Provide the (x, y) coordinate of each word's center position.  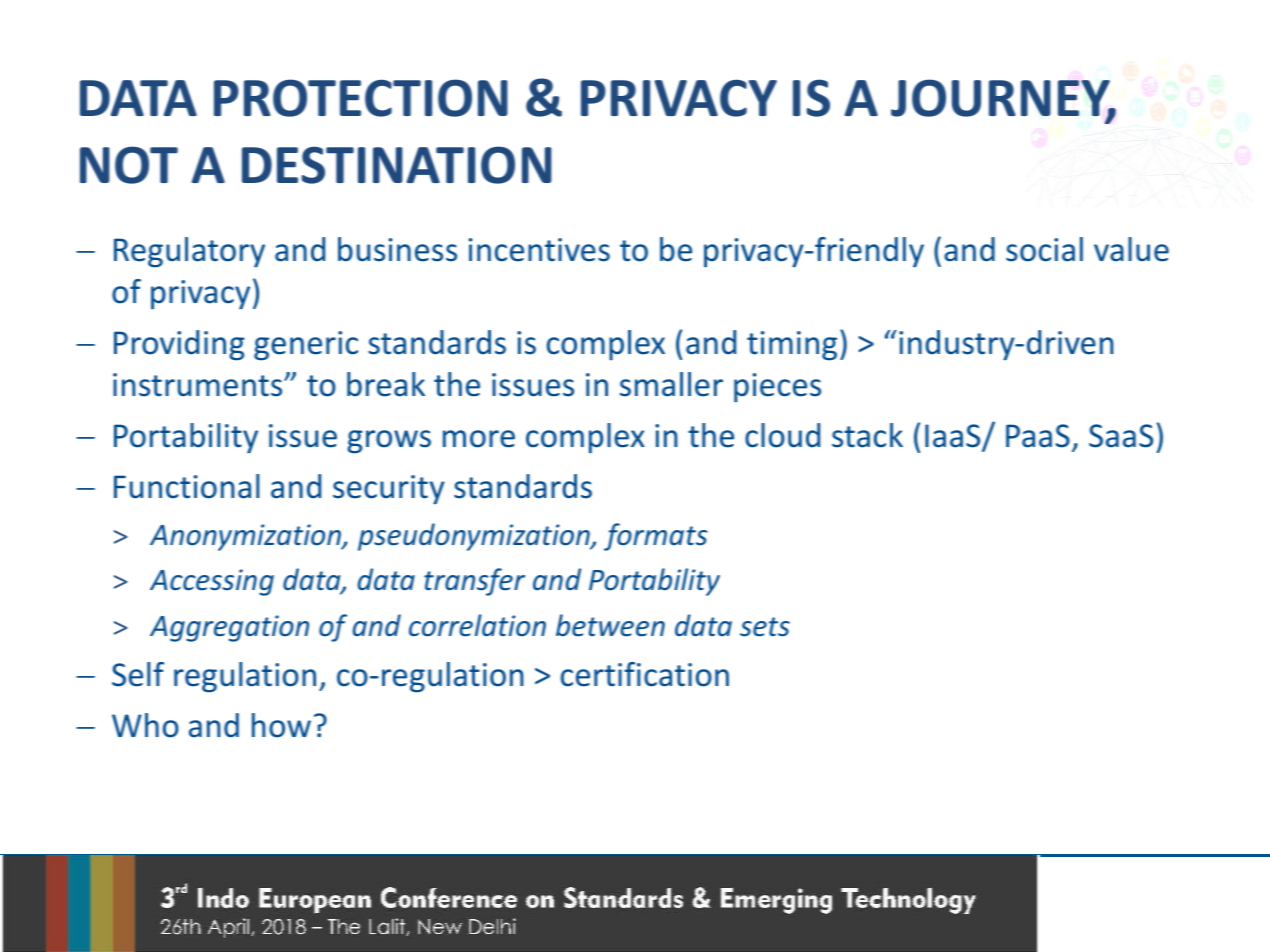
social (1044, 249)
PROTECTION (361, 98)
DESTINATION (397, 165)
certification (645, 674)
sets (765, 627)
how (281, 725)
